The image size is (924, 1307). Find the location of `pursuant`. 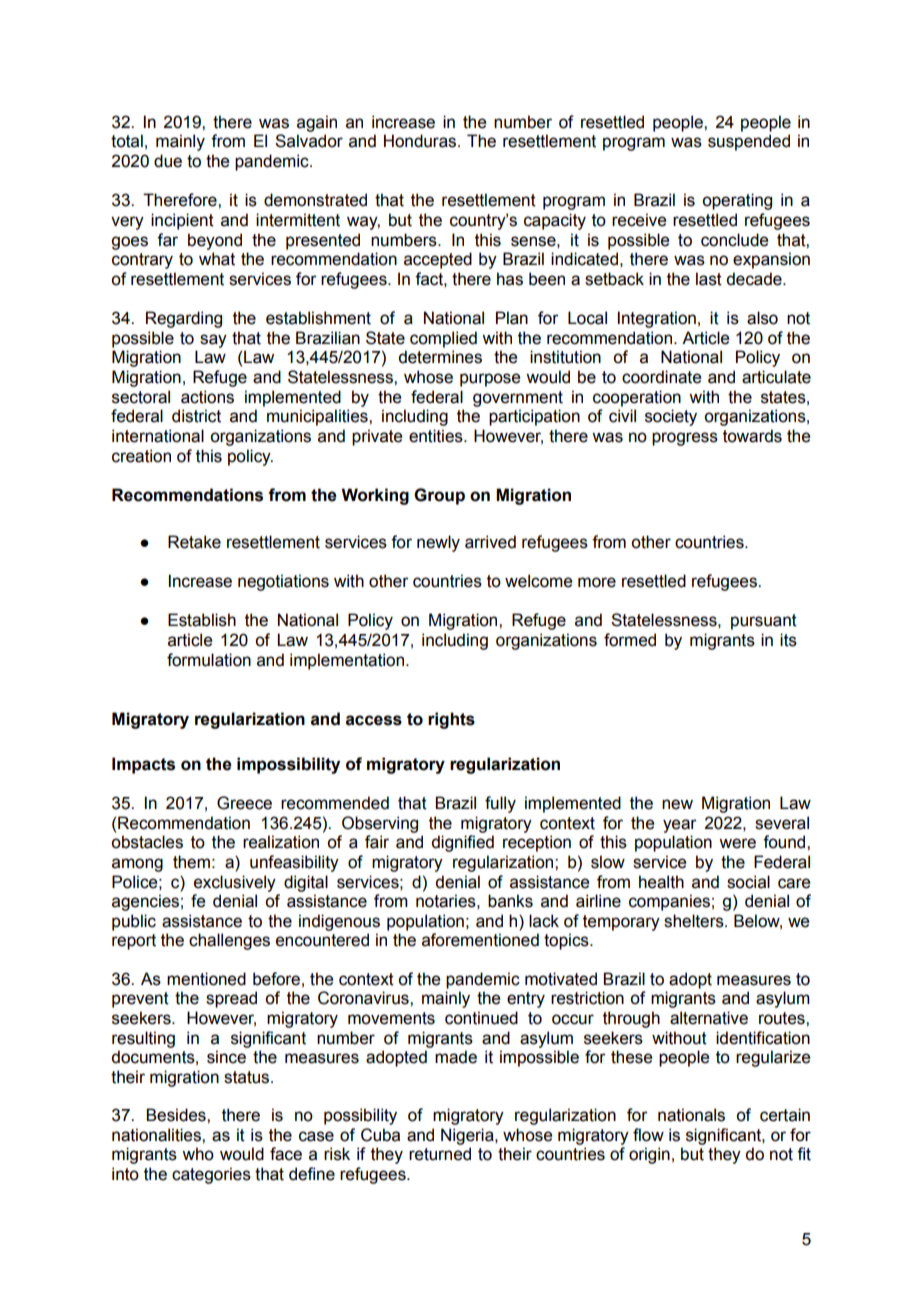

pursuant is located at coordinates (764, 622).
